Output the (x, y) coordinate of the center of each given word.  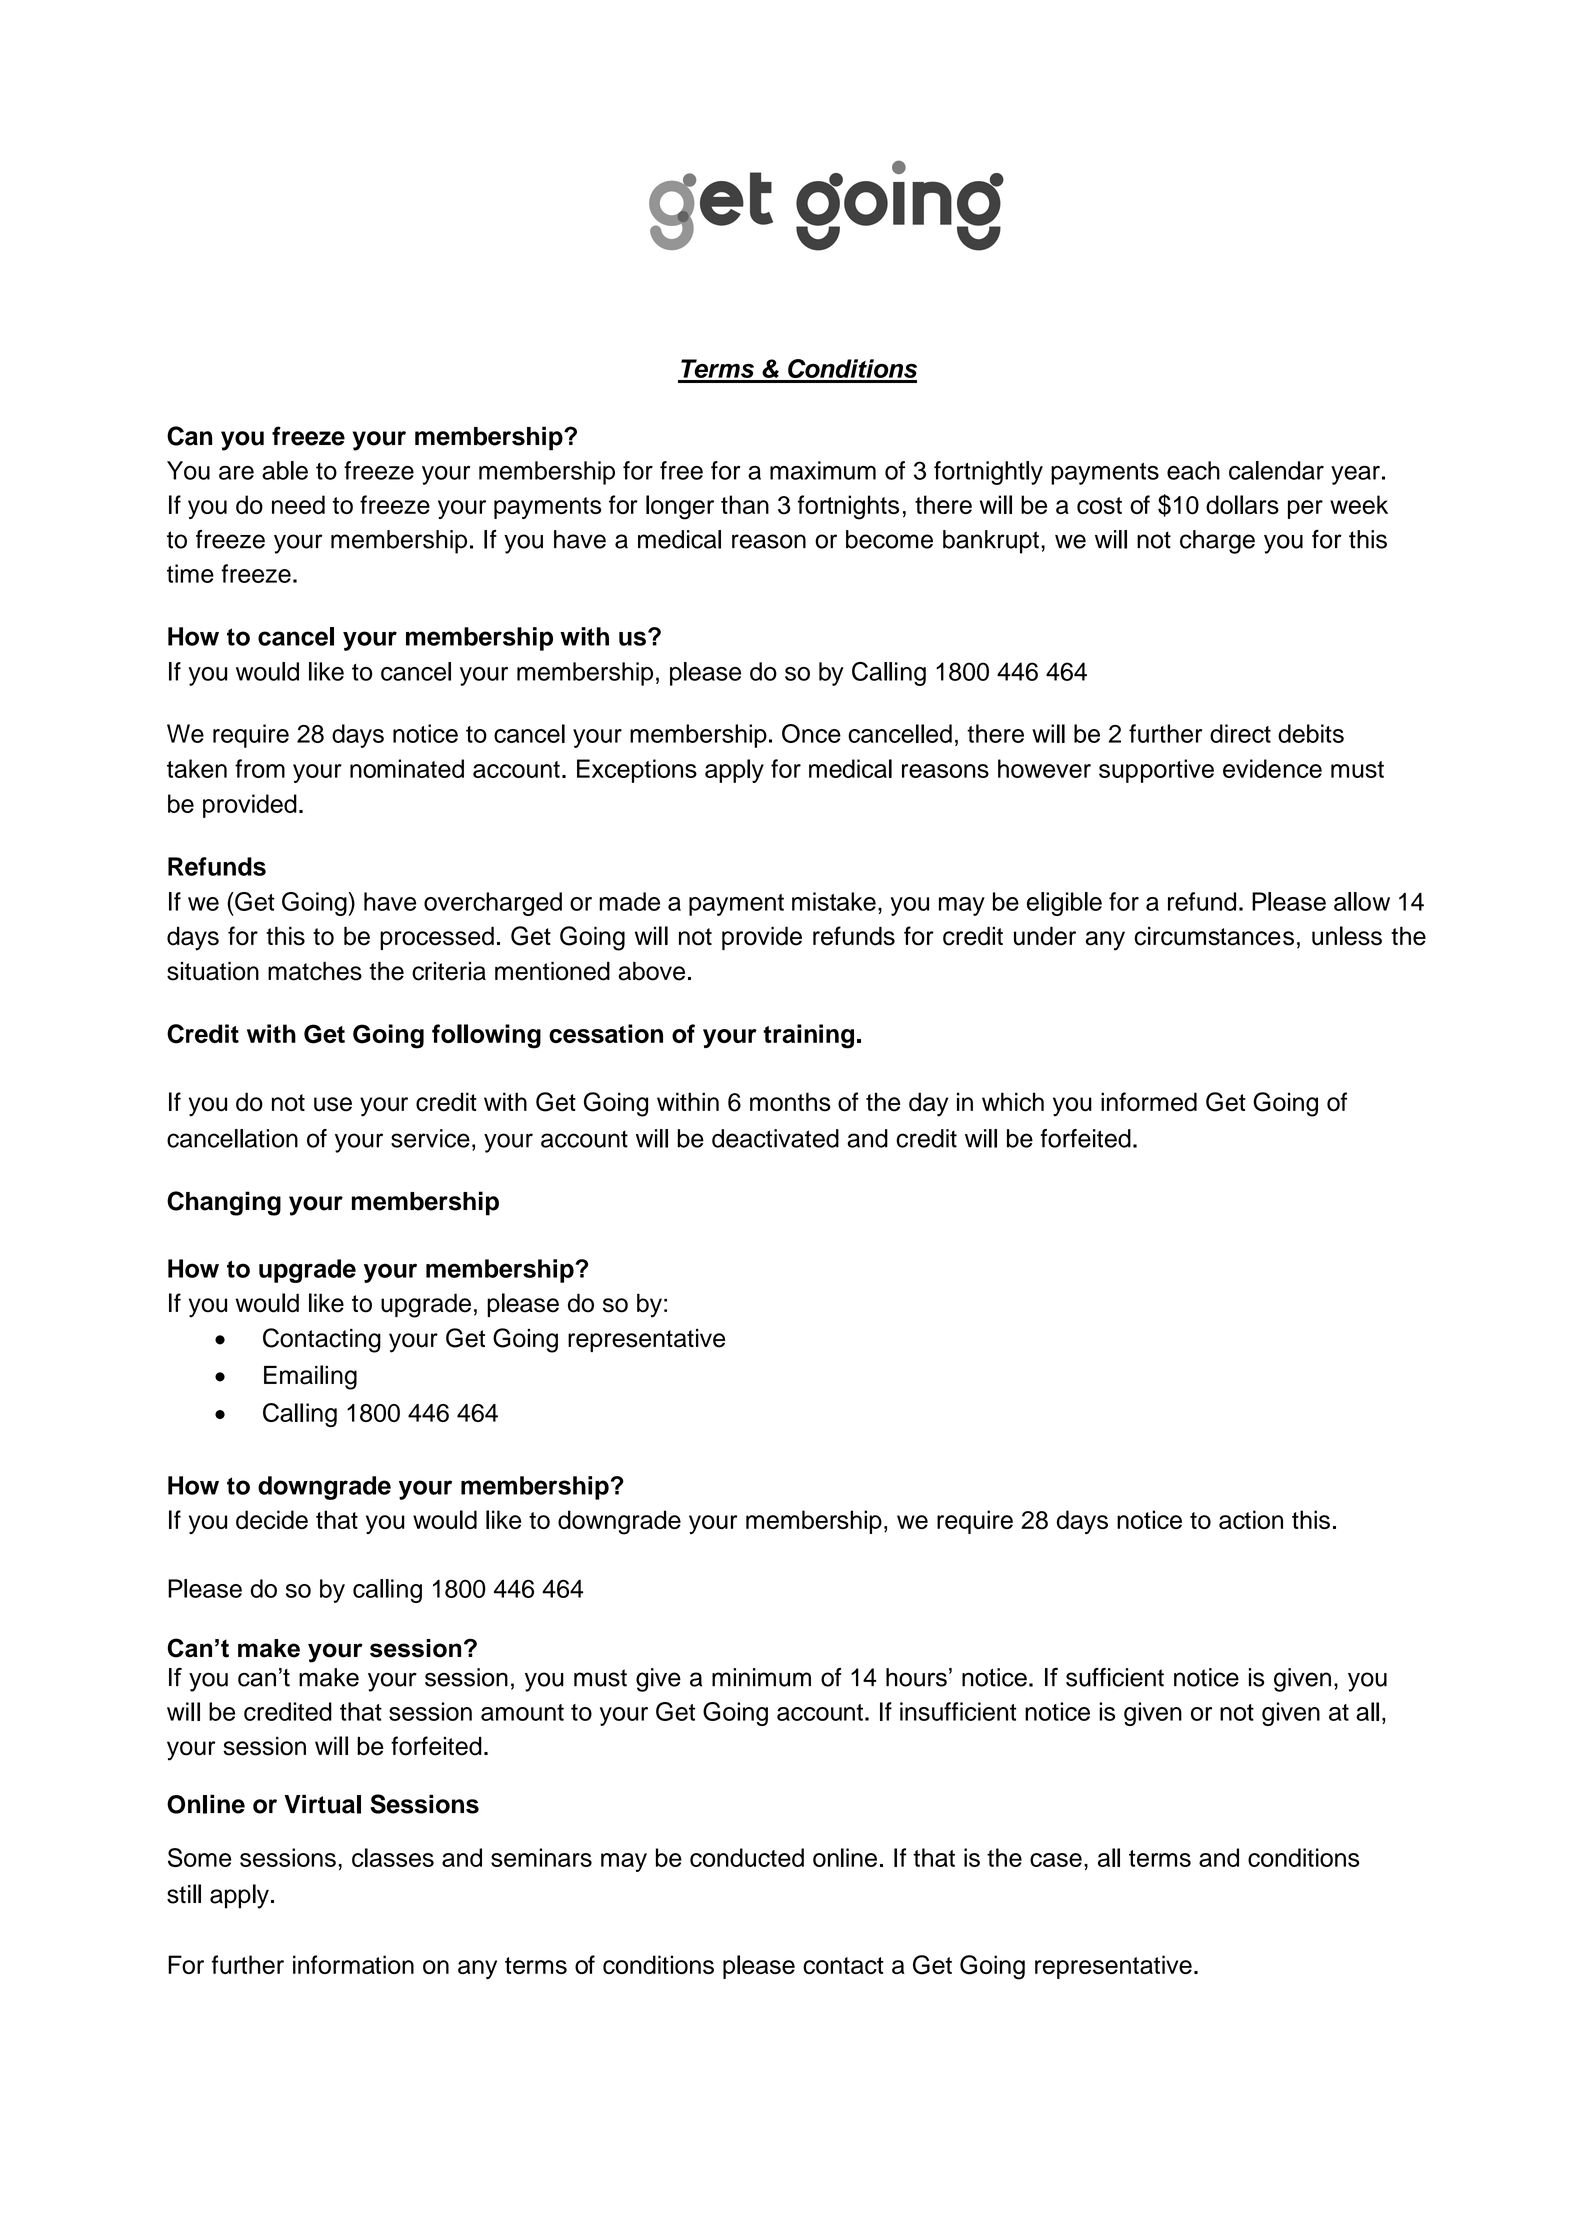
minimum (761, 1677)
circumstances (1214, 936)
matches (315, 971)
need (298, 504)
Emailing (310, 1377)
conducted (747, 1857)
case (1056, 1860)
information (353, 1964)
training (808, 1036)
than (745, 504)
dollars (1242, 504)
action (1251, 1519)
